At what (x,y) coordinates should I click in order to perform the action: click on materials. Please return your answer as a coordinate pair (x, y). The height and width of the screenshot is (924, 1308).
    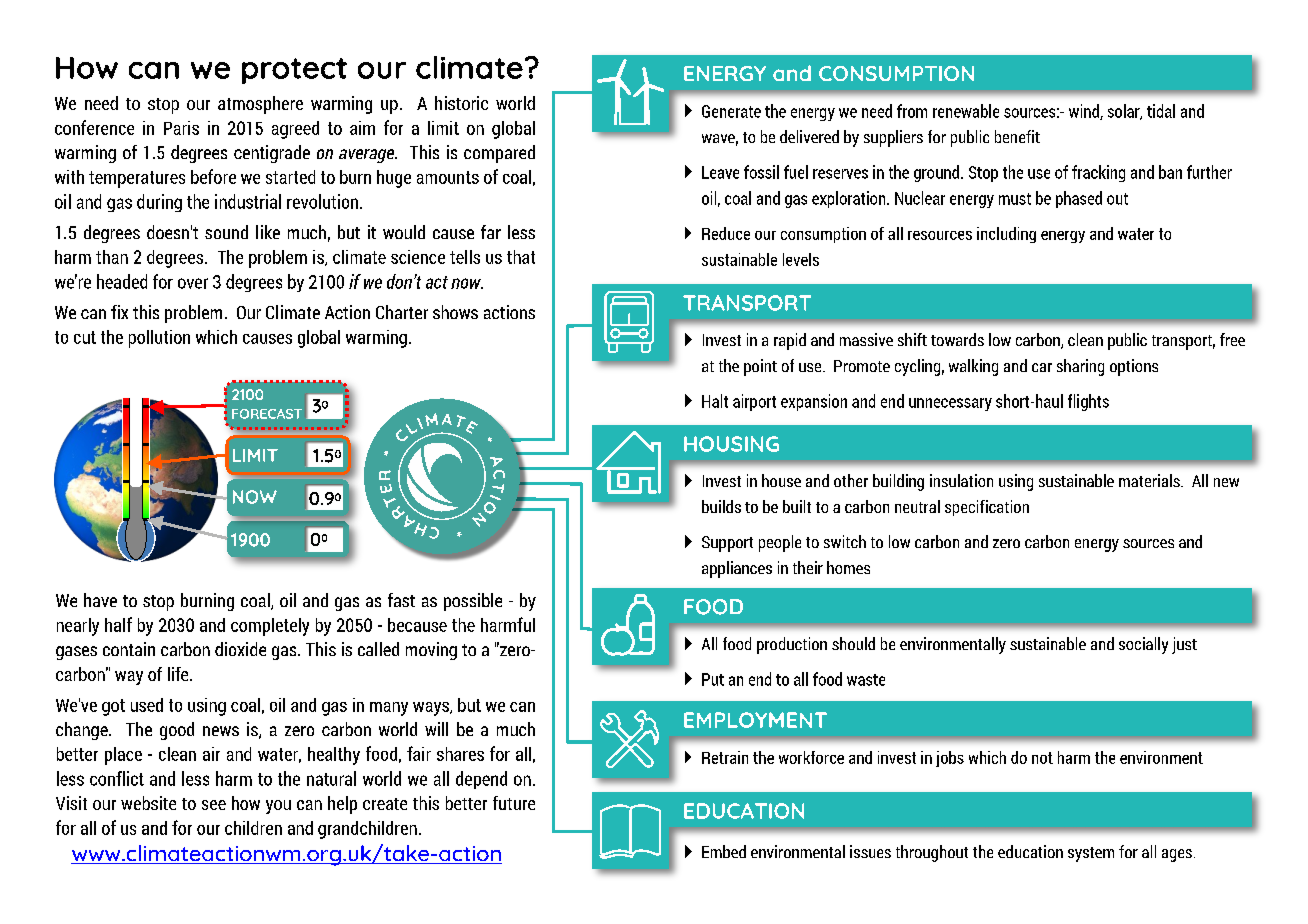
    Looking at the image, I should click on (1150, 480).
